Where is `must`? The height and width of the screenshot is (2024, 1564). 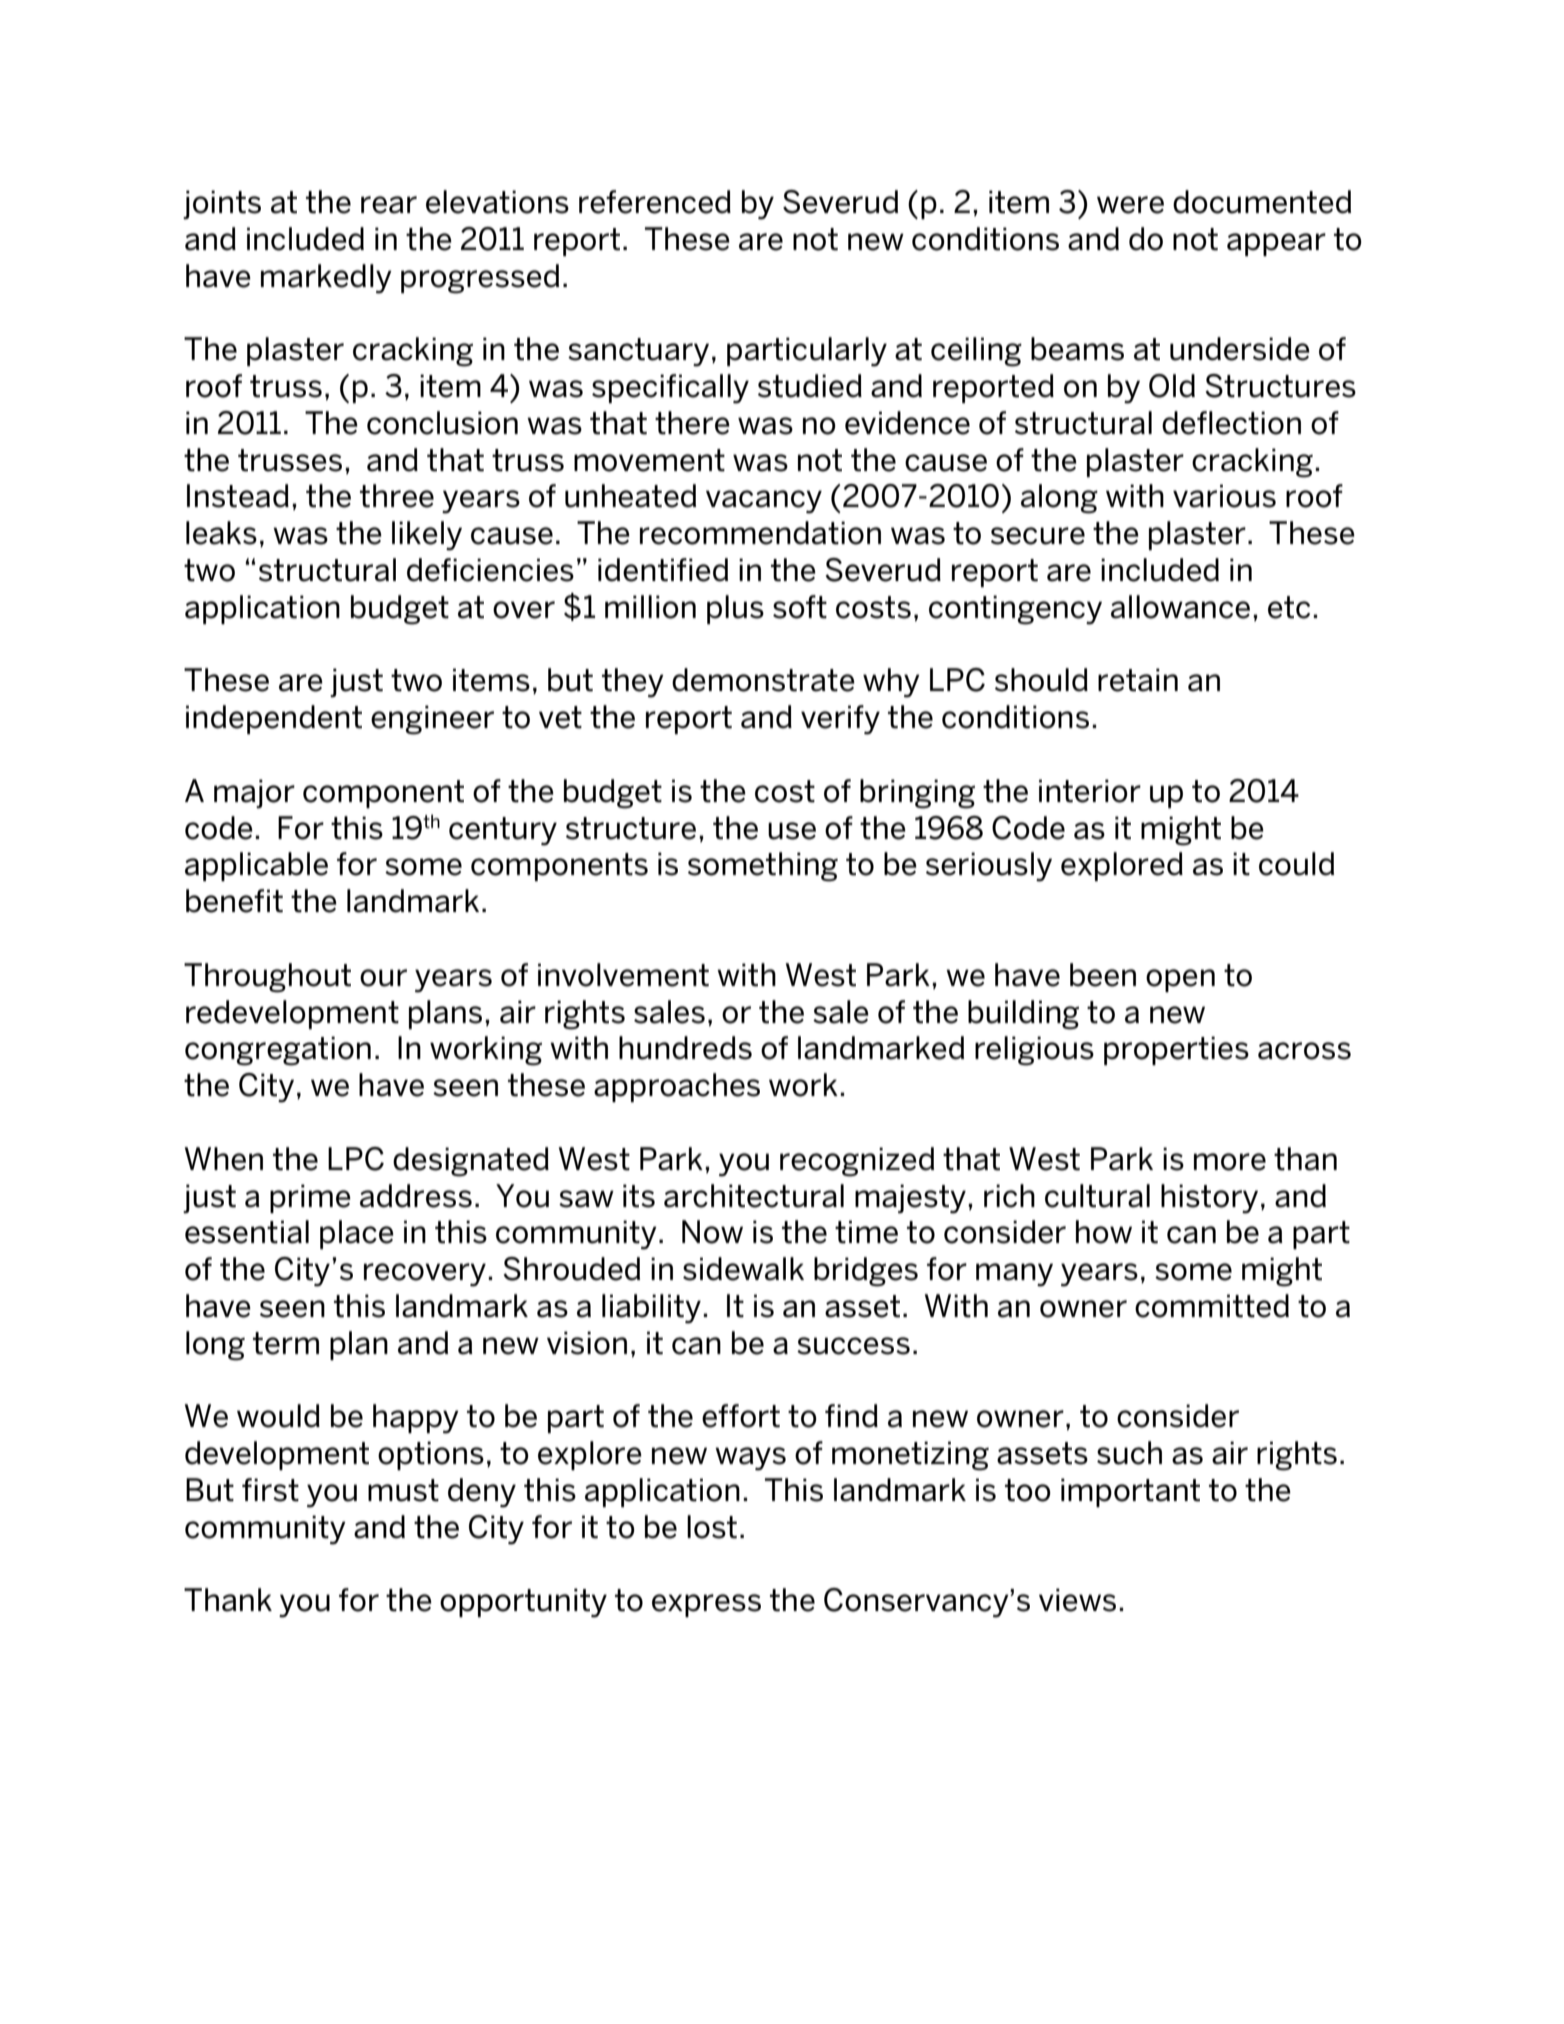
must is located at coordinates (403, 1490).
